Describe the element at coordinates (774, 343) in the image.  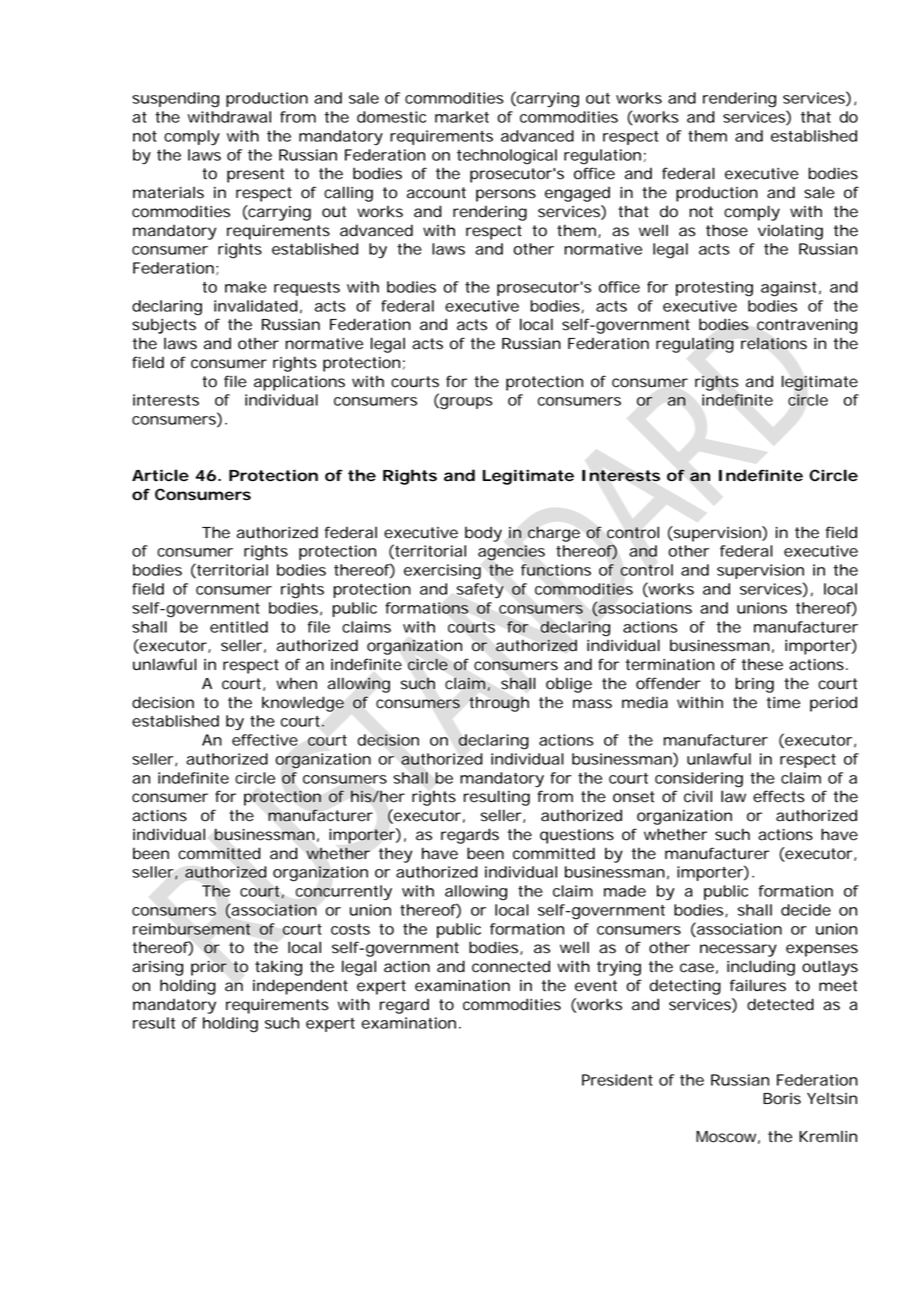
I see `relations` at that location.
